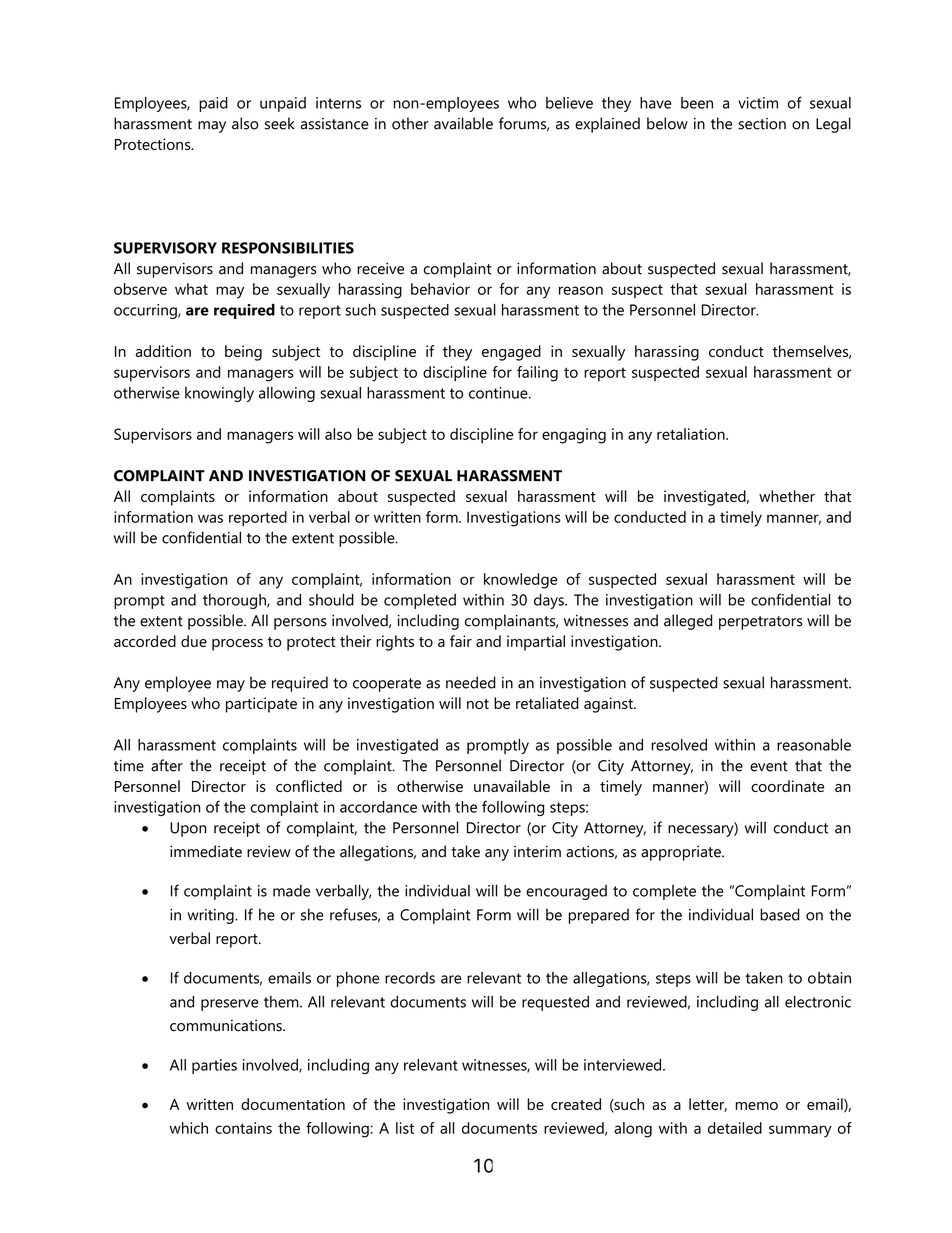 This page has height=1233, width=952. Describe the element at coordinates (569, 103) in the page. I see `believe` at that location.
